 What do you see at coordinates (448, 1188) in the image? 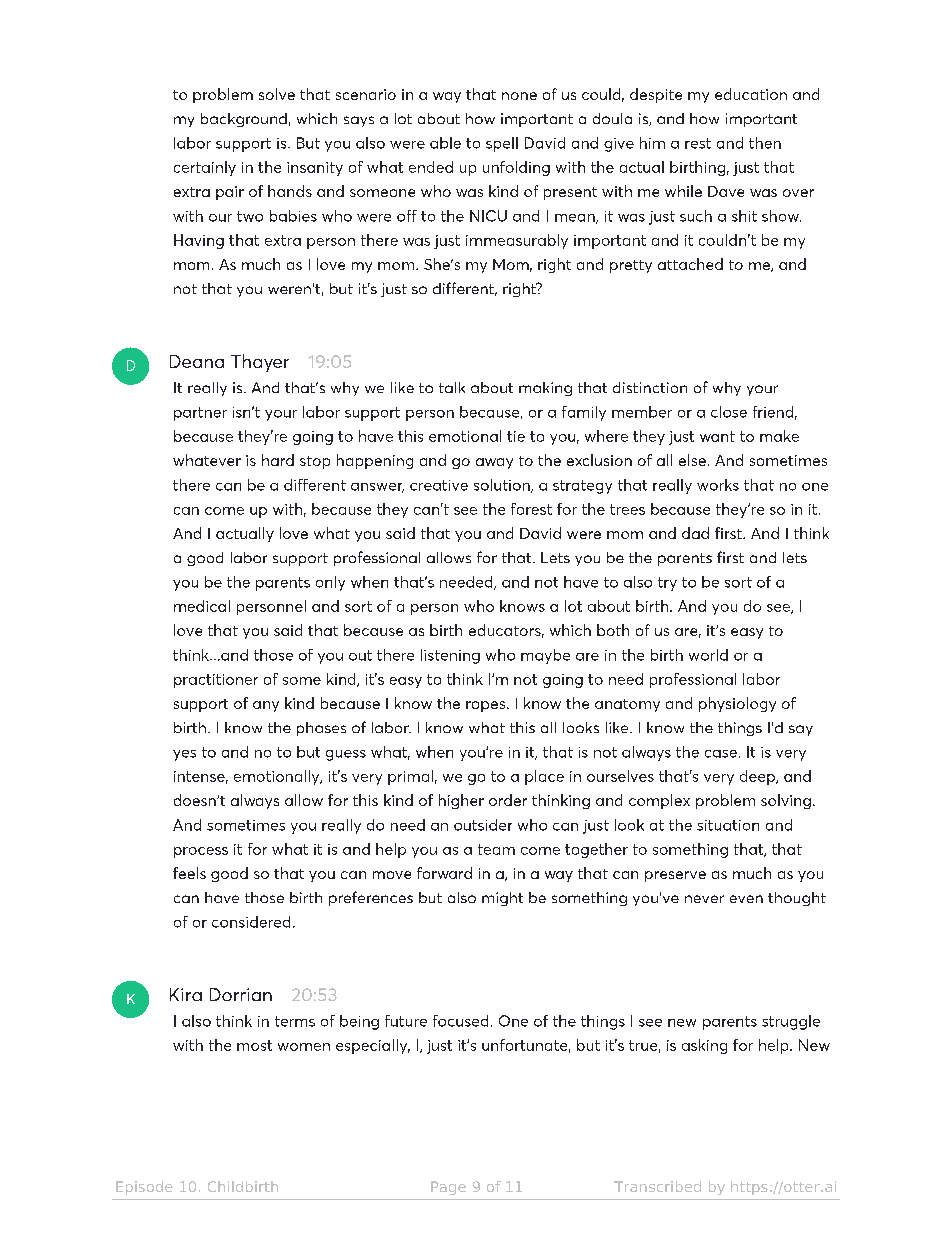
I see `Page` at bounding box center [448, 1188].
